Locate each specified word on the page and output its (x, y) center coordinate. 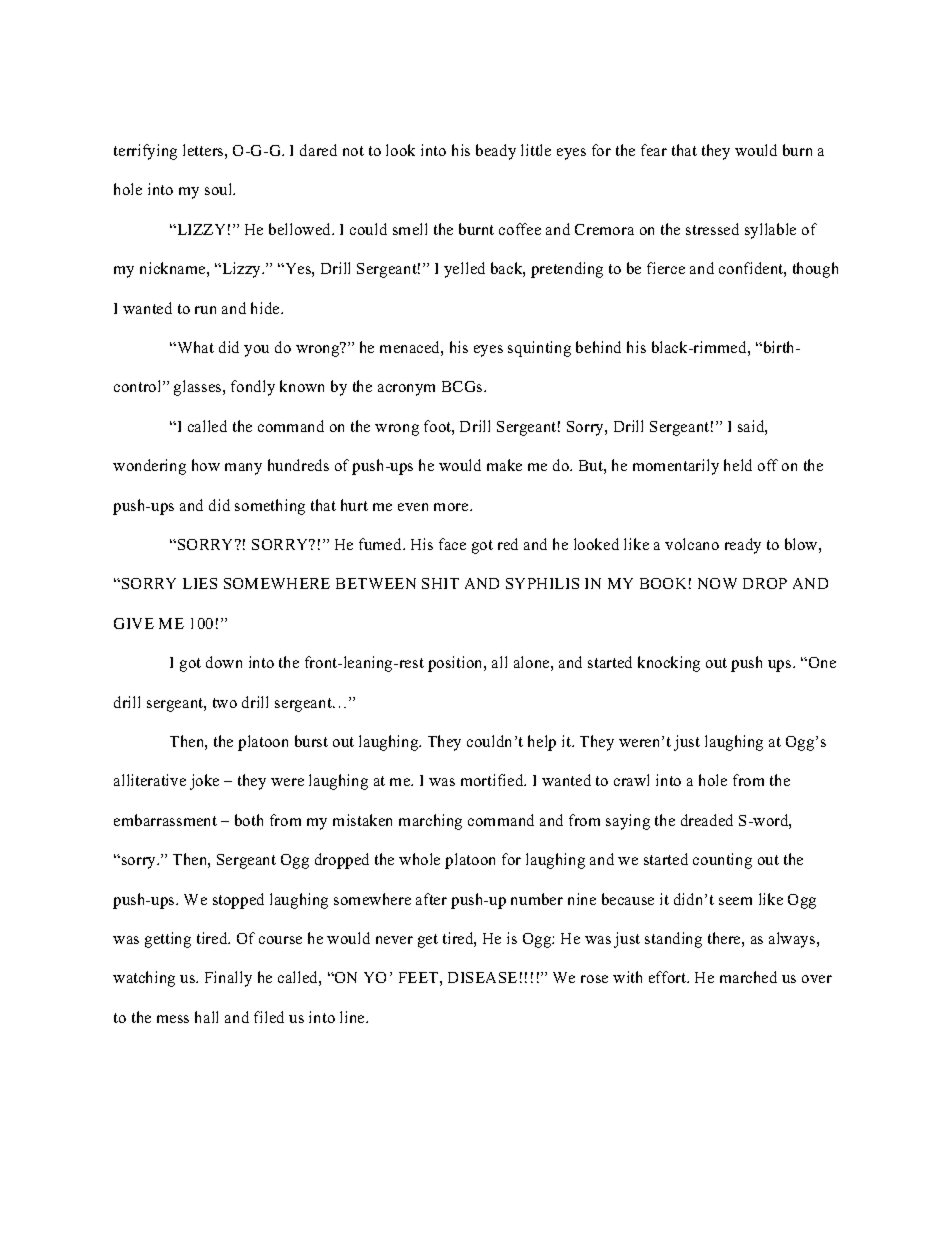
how (206, 465)
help (542, 743)
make (504, 465)
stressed (712, 229)
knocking (669, 664)
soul (220, 189)
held (738, 465)
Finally (228, 979)
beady (496, 152)
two (225, 703)
